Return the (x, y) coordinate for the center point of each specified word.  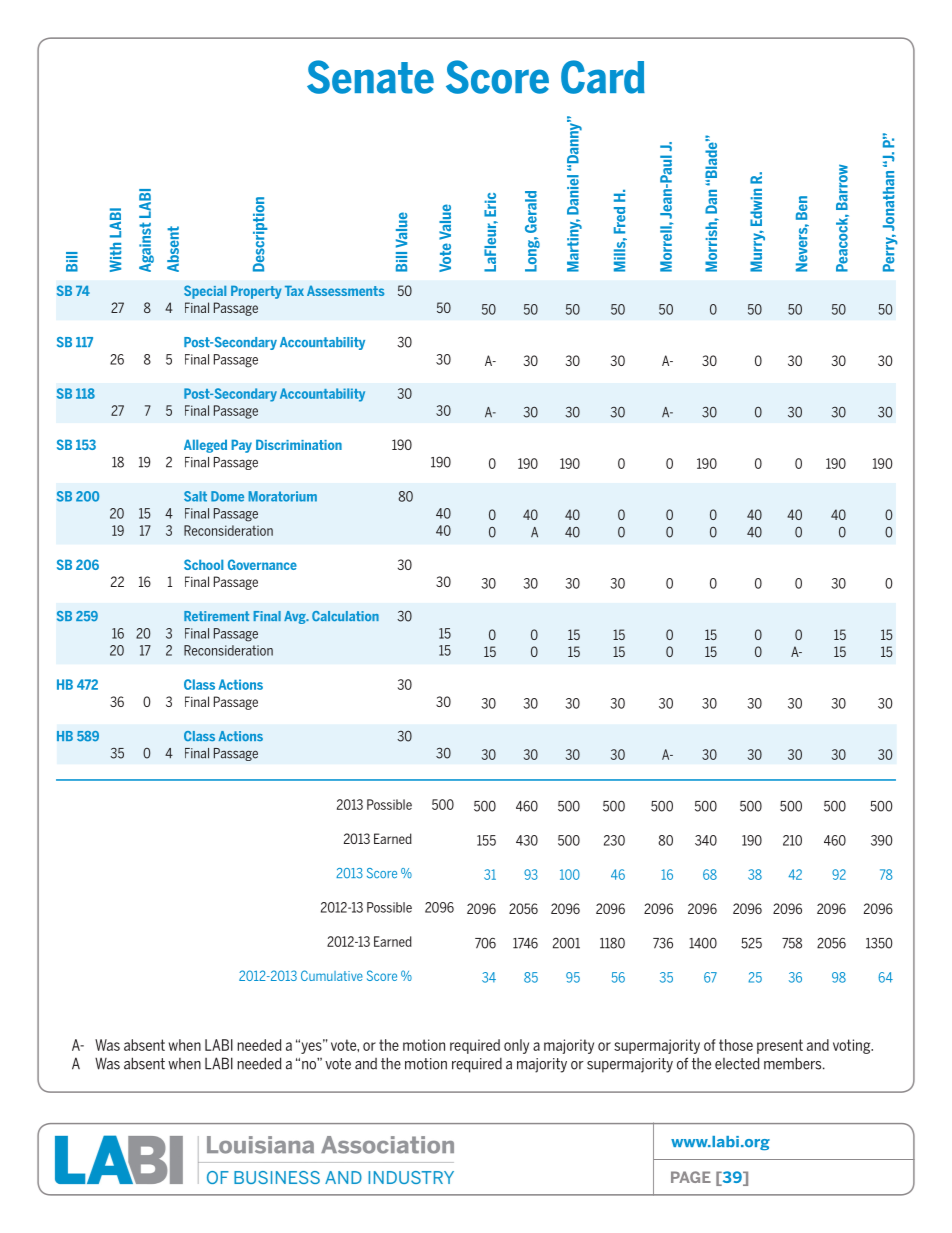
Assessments (345, 291)
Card (603, 77)
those (736, 1045)
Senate (370, 77)
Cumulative (332, 975)
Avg (296, 617)
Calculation (345, 616)
